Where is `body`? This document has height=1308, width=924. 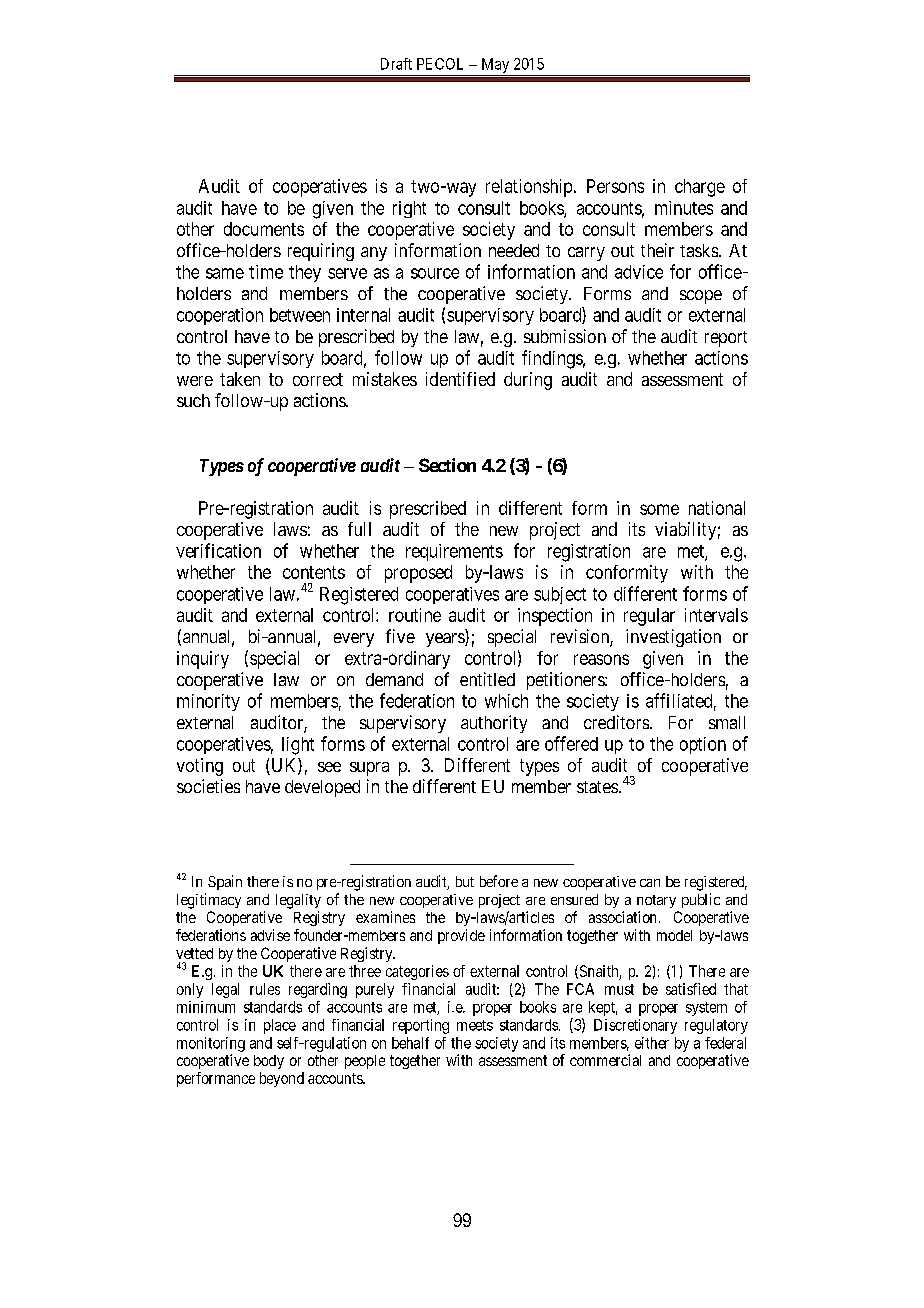 body is located at coordinates (269, 1062).
